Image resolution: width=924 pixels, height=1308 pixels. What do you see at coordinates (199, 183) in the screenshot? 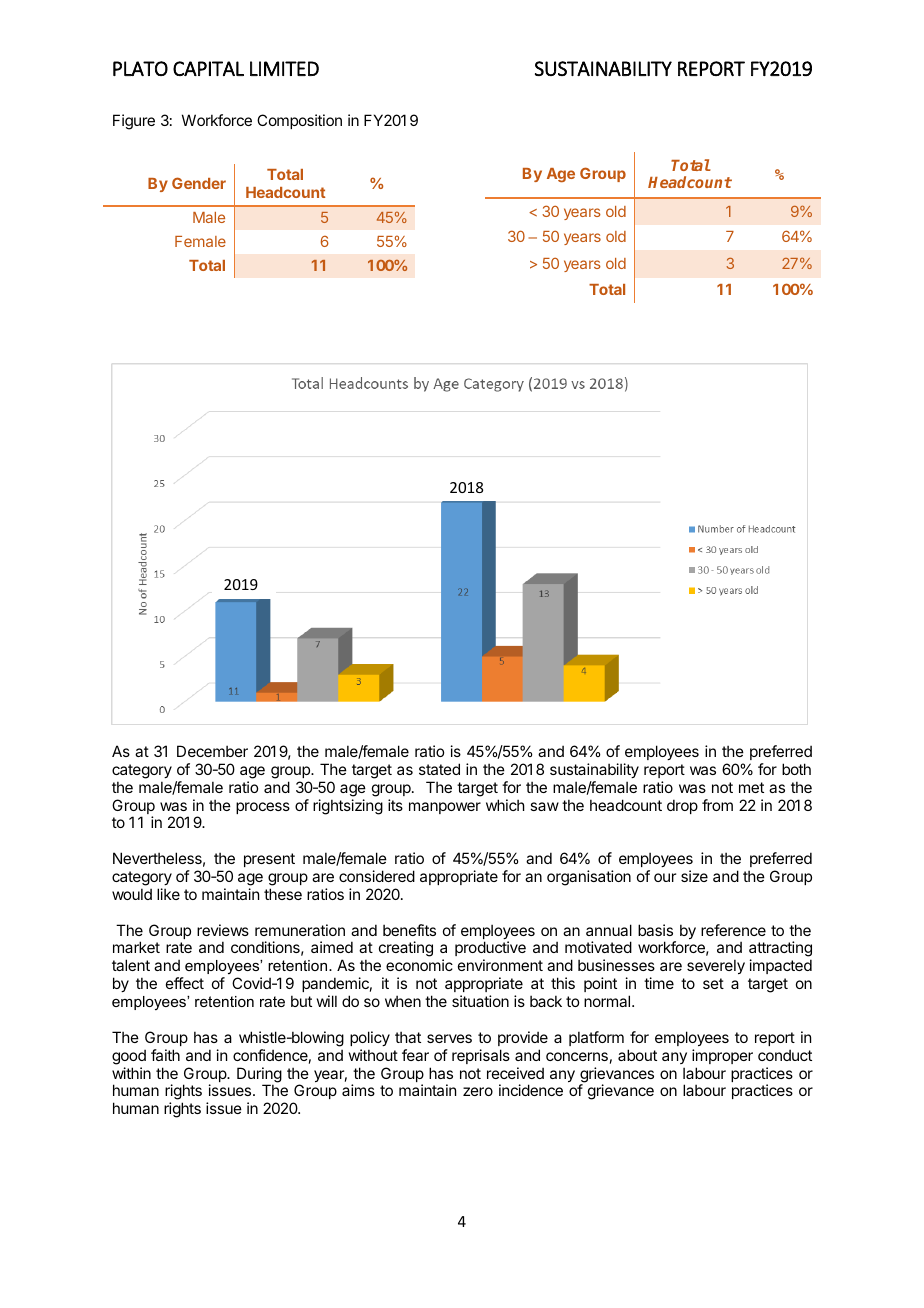
I see `Gender` at bounding box center [199, 183].
